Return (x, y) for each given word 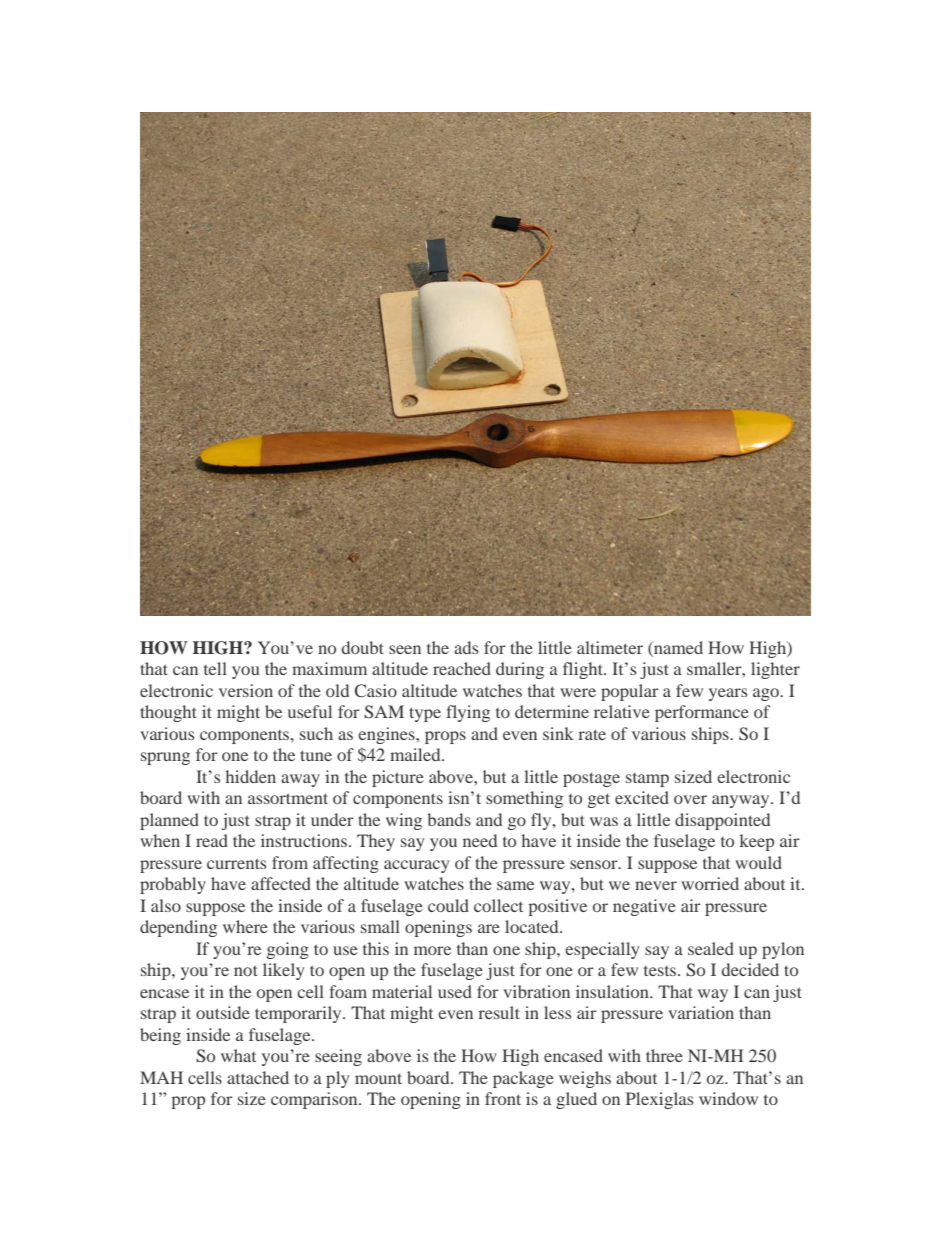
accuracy (416, 866)
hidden (250, 776)
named (677, 649)
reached (462, 668)
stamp (647, 780)
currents (236, 863)
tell (215, 668)
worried (710, 883)
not (246, 970)
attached (258, 1077)
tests (661, 971)
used (455, 991)
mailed (416, 754)
